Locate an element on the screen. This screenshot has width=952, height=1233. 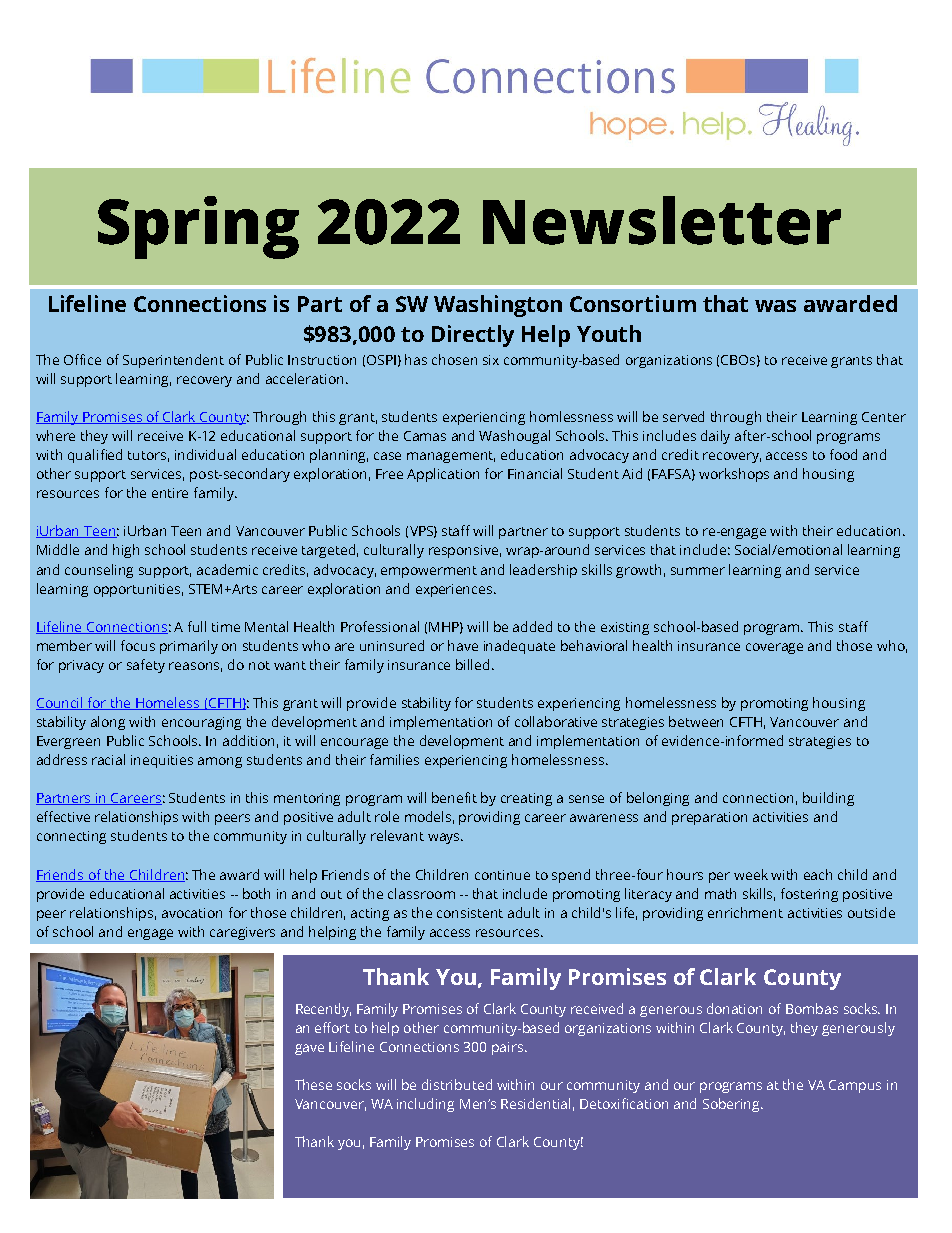
avocation is located at coordinates (192, 913).
